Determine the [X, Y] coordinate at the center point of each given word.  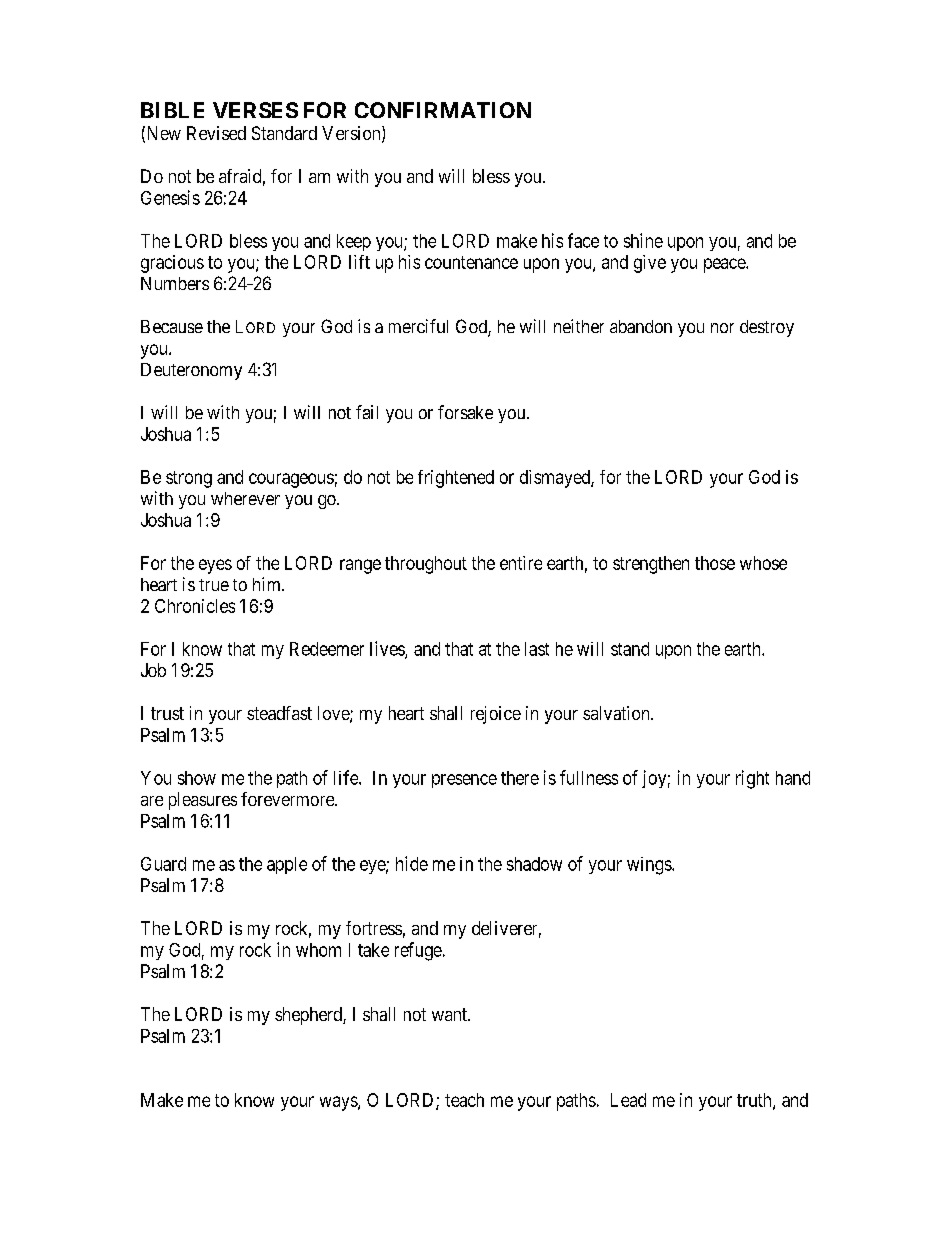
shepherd [309, 1016]
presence [464, 781]
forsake [465, 412]
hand [793, 778]
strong [189, 479]
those [715, 563]
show [197, 778]
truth [755, 1101]
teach [464, 1100]
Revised [216, 133]
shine [643, 240]
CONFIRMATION [443, 110]
